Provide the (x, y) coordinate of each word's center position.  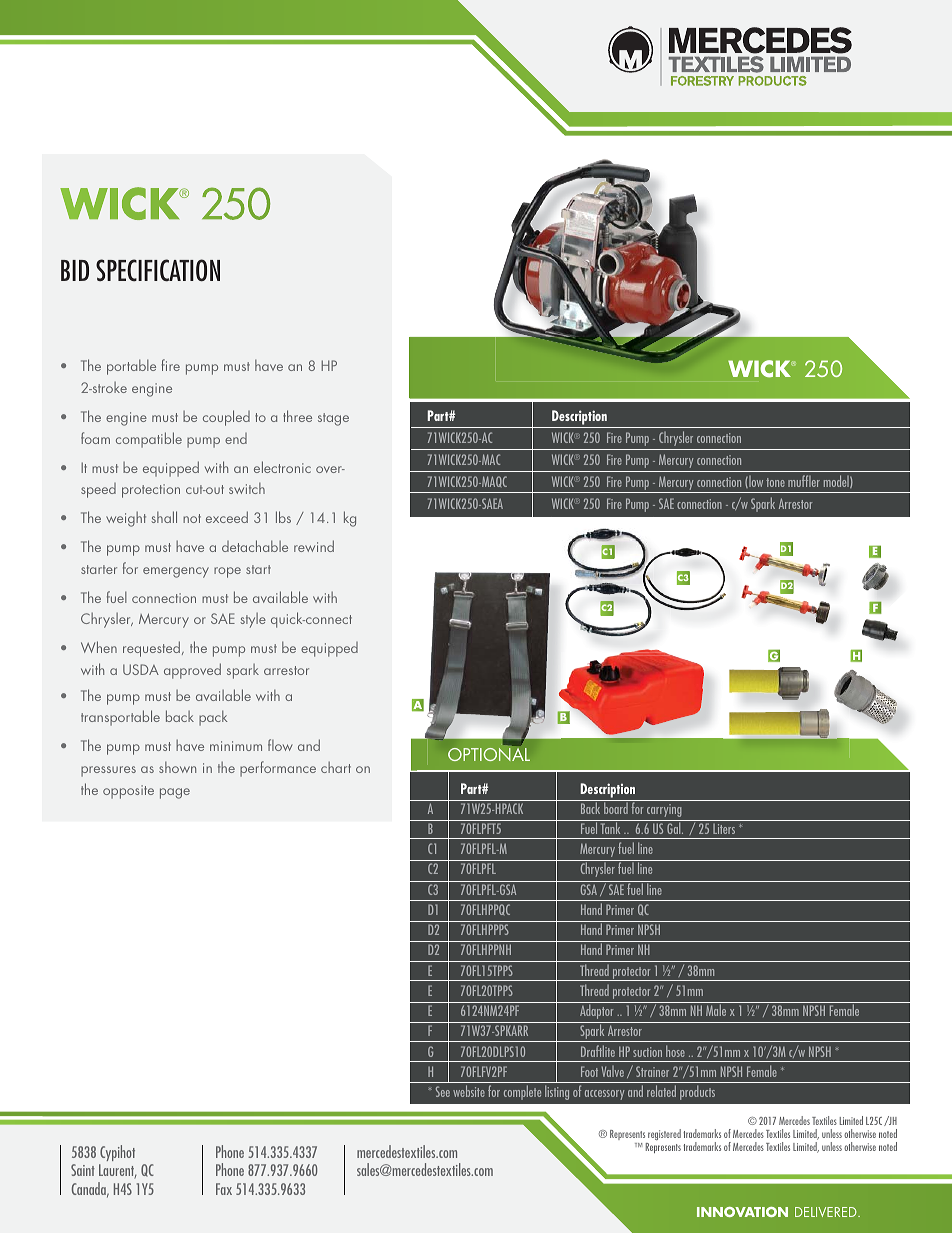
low (755, 482)
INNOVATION (742, 1212)
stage (333, 419)
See (443, 1091)
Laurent (118, 1171)
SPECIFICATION (158, 270)
